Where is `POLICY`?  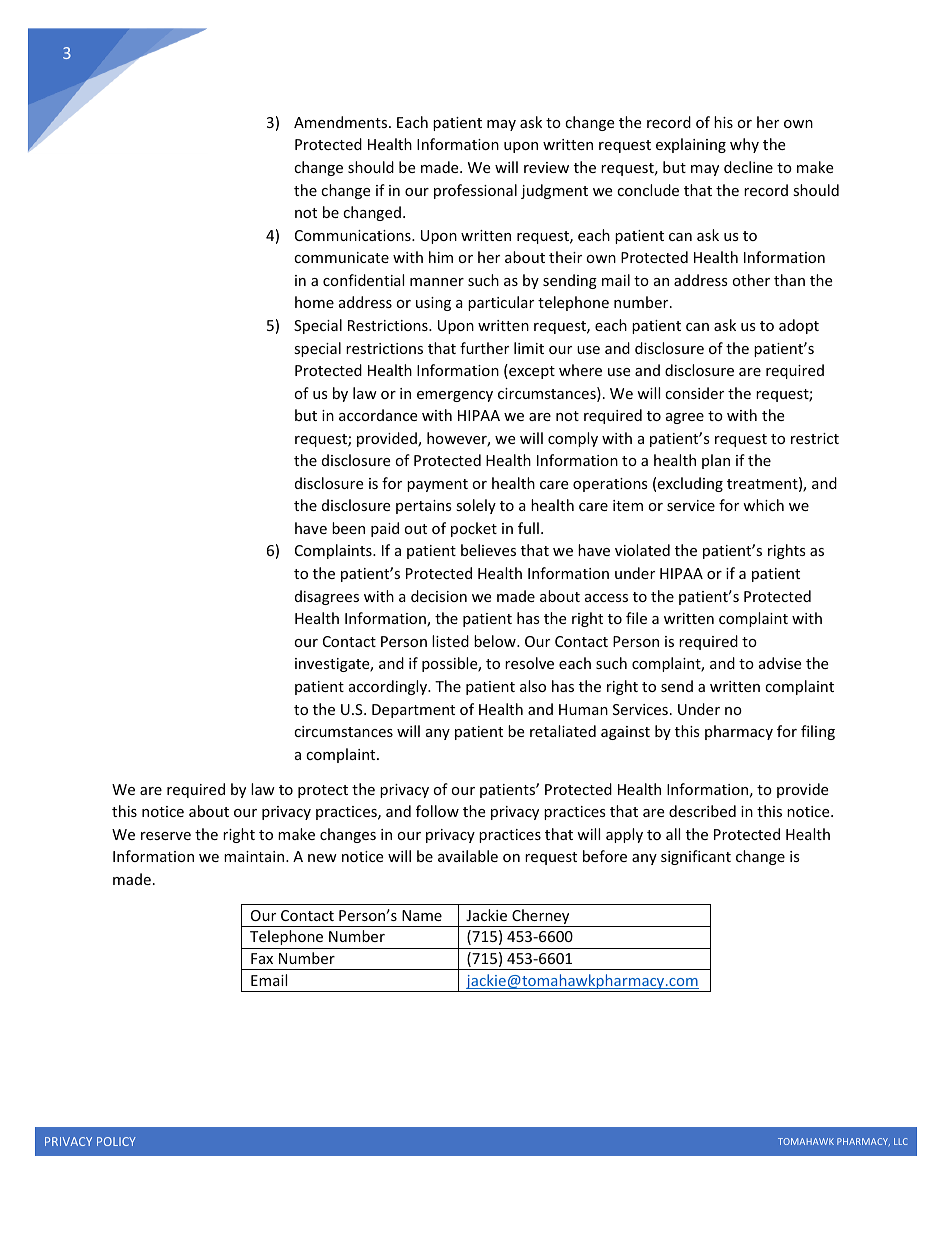 POLICY is located at coordinates (116, 1141).
